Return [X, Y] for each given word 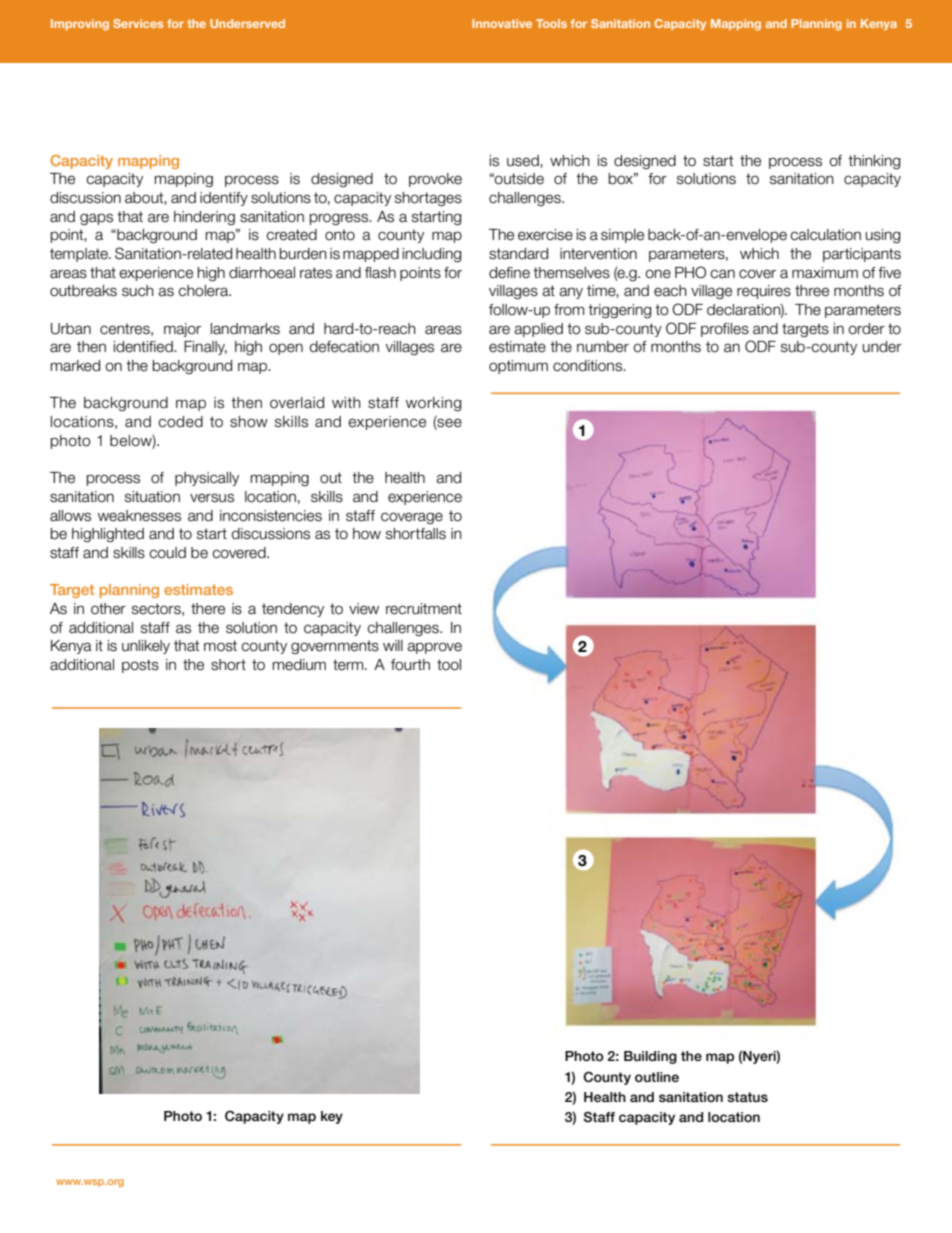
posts [140, 666]
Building [650, 1057]
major [182, 330]
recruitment [424, 609]
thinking [874, 162]
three [812, 291]
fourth [410, 665]
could [167, 553]
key [332, 1117]
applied [538, 330]
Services [138, 23]
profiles [725, 330]
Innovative [502, 23]
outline [657, 1077]
